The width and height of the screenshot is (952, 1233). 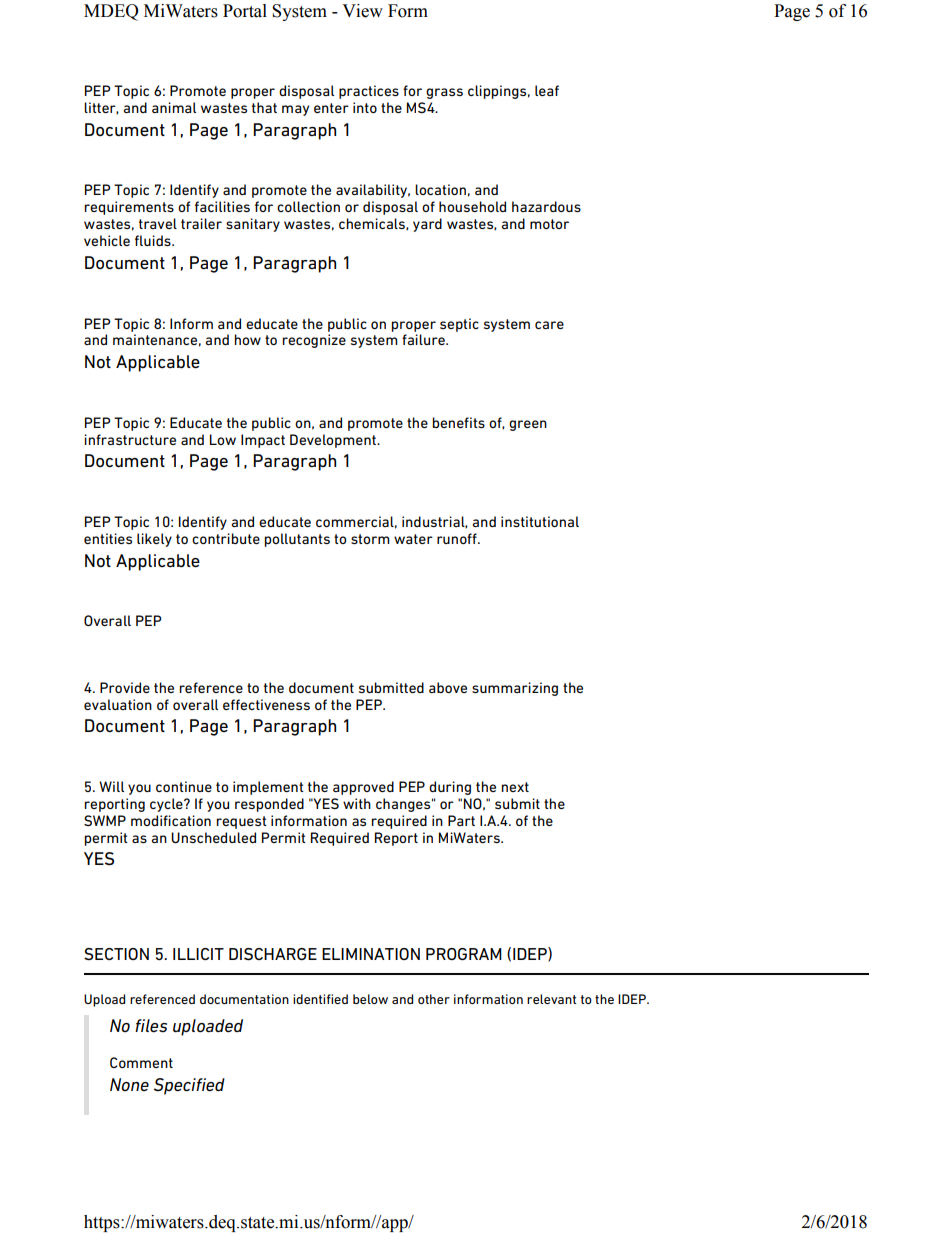 I want to click on animal, so click(x=174, y=107).
